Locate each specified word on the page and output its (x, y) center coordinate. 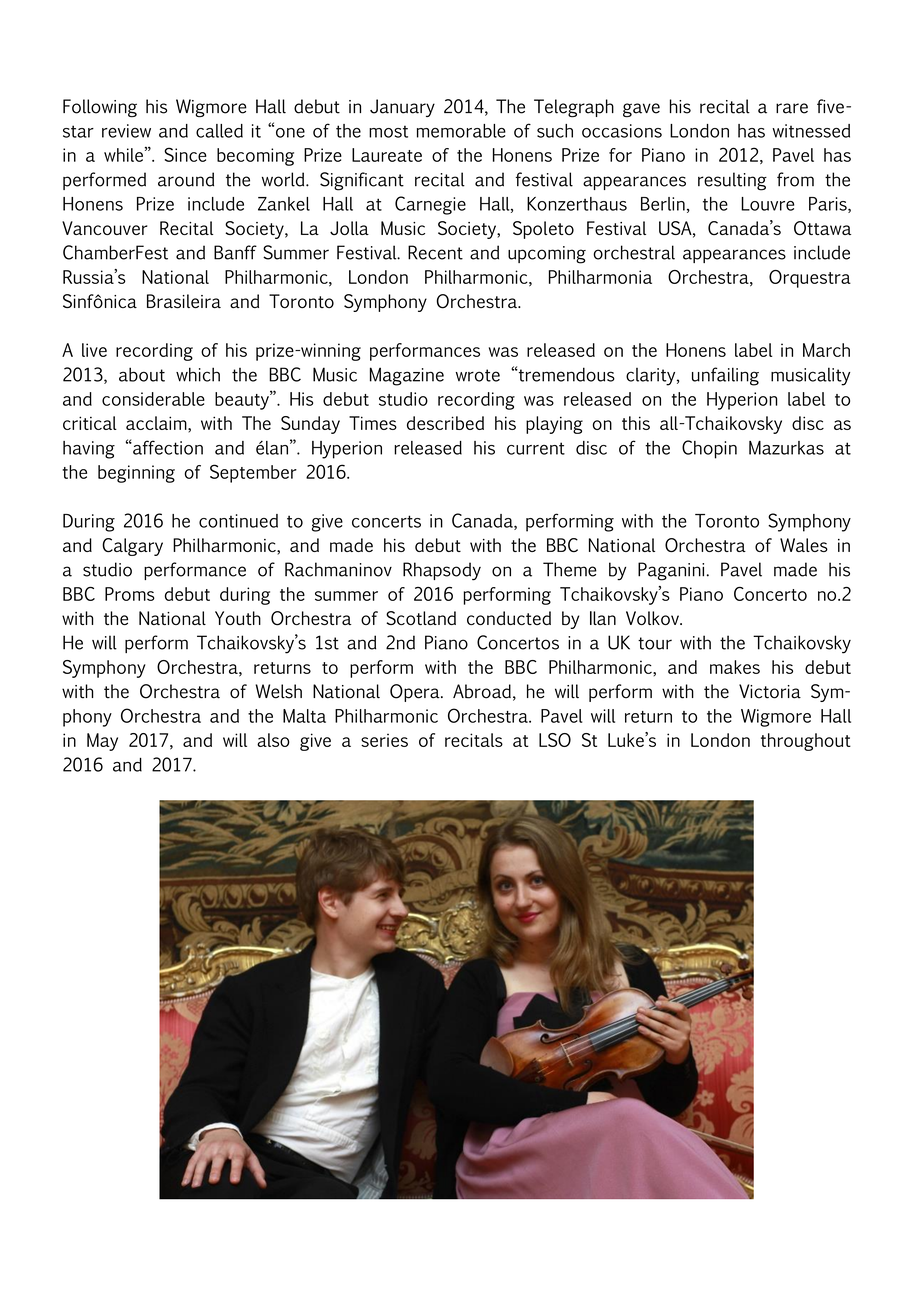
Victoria (770, 691)
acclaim (157, 423)
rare (792, 108)
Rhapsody (442, 571)
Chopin (709, 449)
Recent (435, 252)
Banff (235, 252)
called (219, 131)
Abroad (482, 691)
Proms (130, 594)
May (102, 742)
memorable (461, 131)
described (445, 423)
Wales (804, 545)
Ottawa (822, 228)
